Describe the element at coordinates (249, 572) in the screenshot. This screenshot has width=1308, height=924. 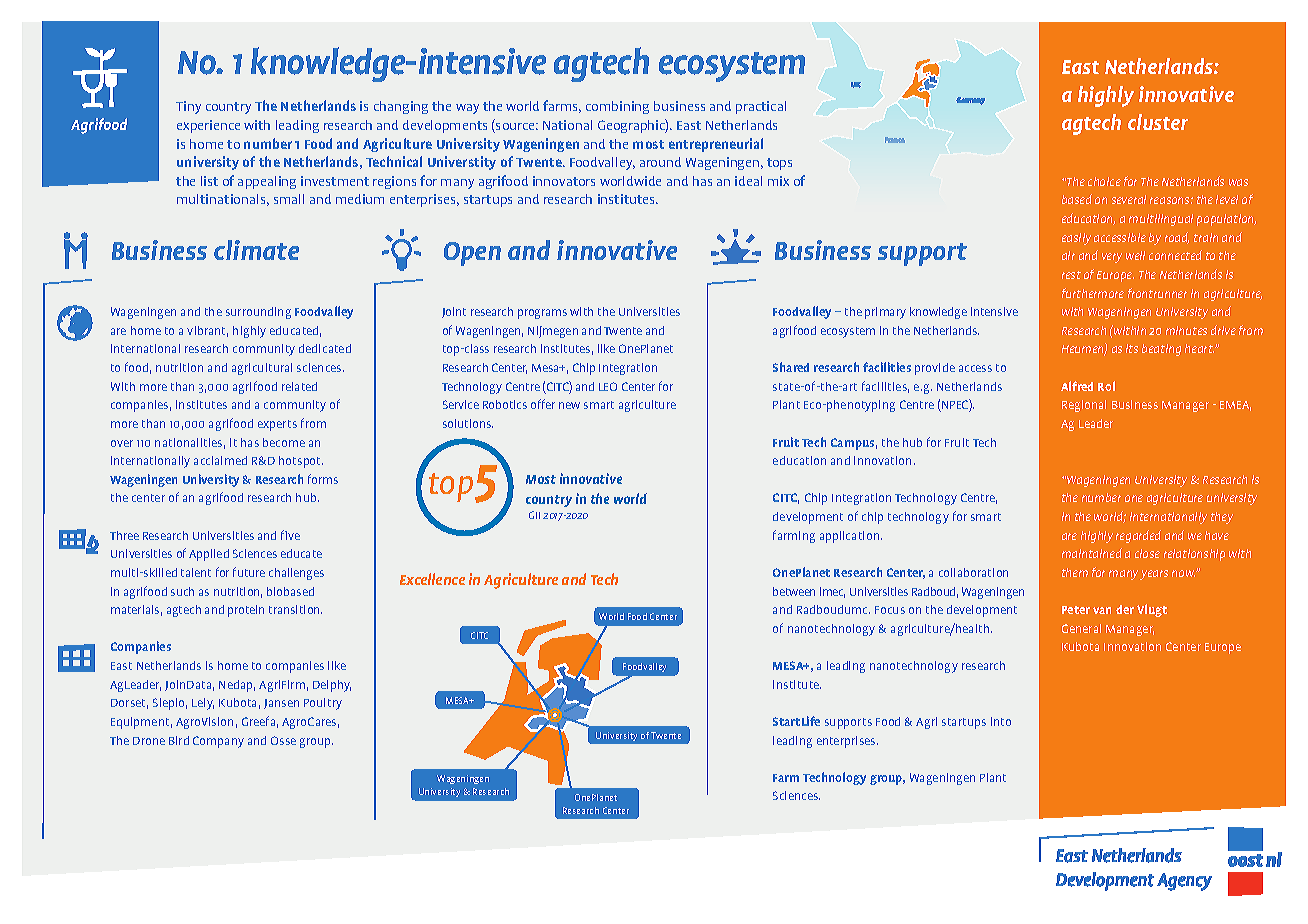
I see `future` at that location.
